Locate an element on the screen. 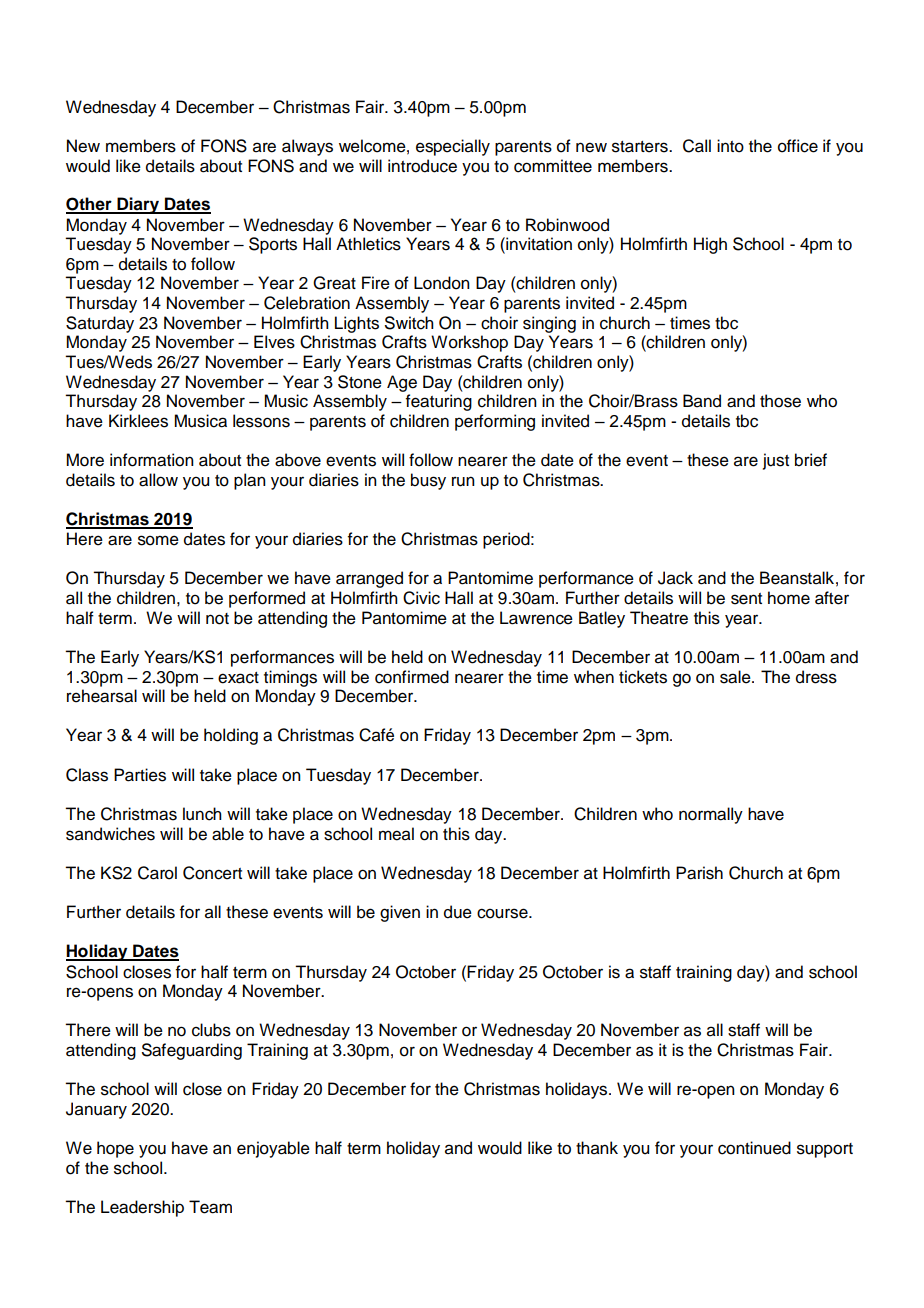 The width and height of the screenshot is (924, 1308). some is located at coordinates (158, 540).
